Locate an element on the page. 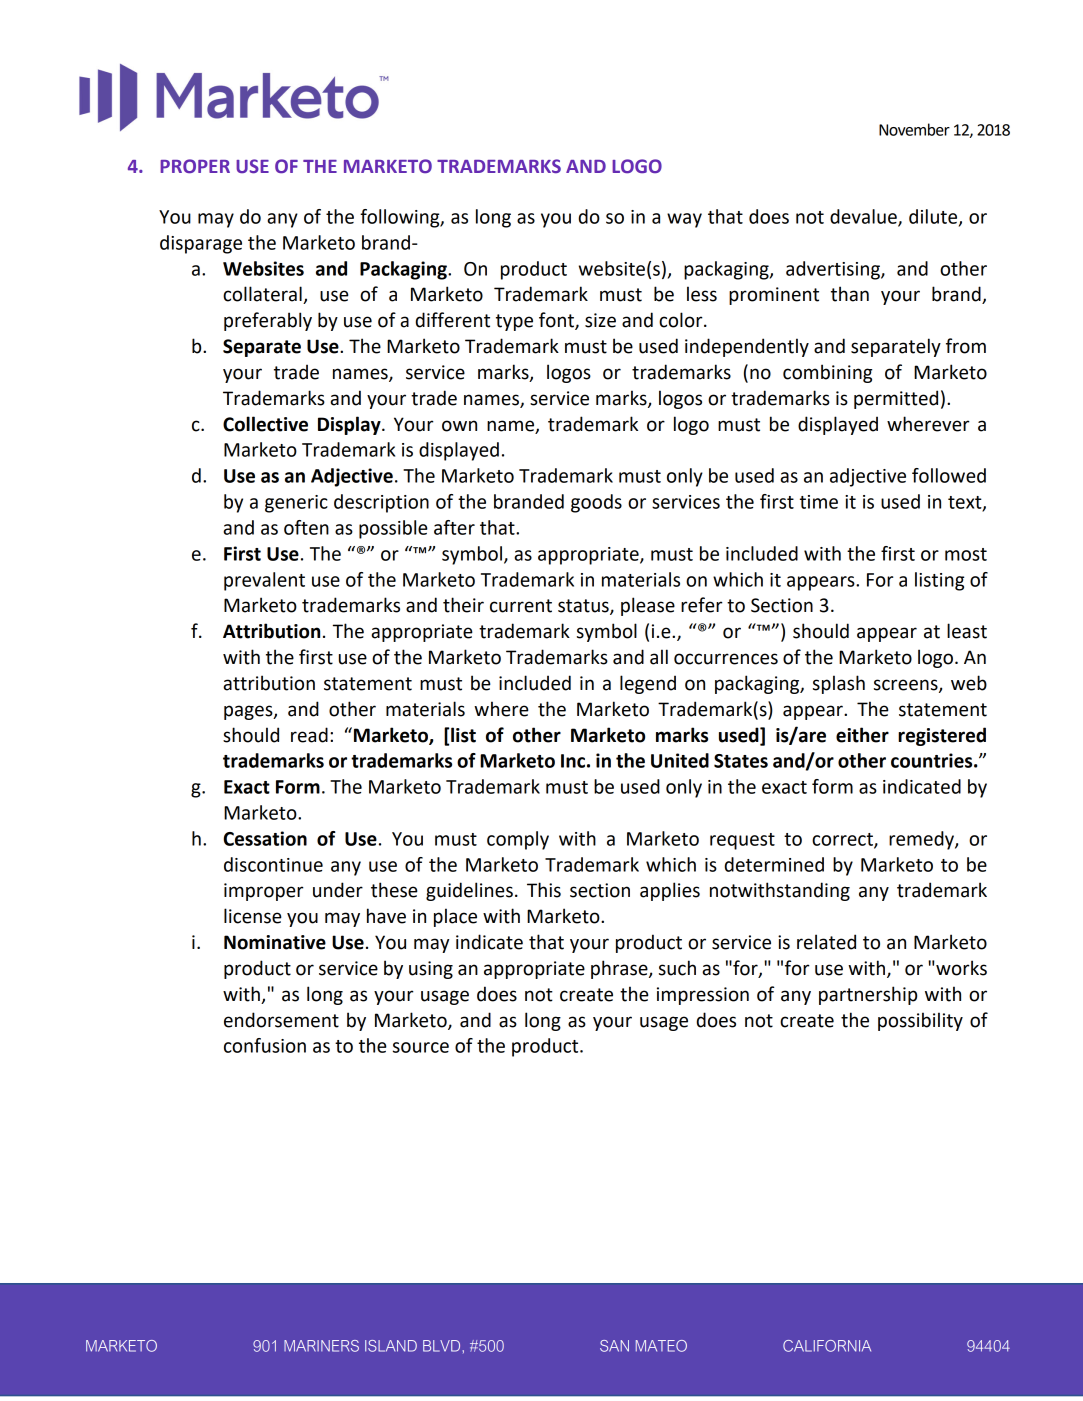  This is located at coordinates (544, 890).
